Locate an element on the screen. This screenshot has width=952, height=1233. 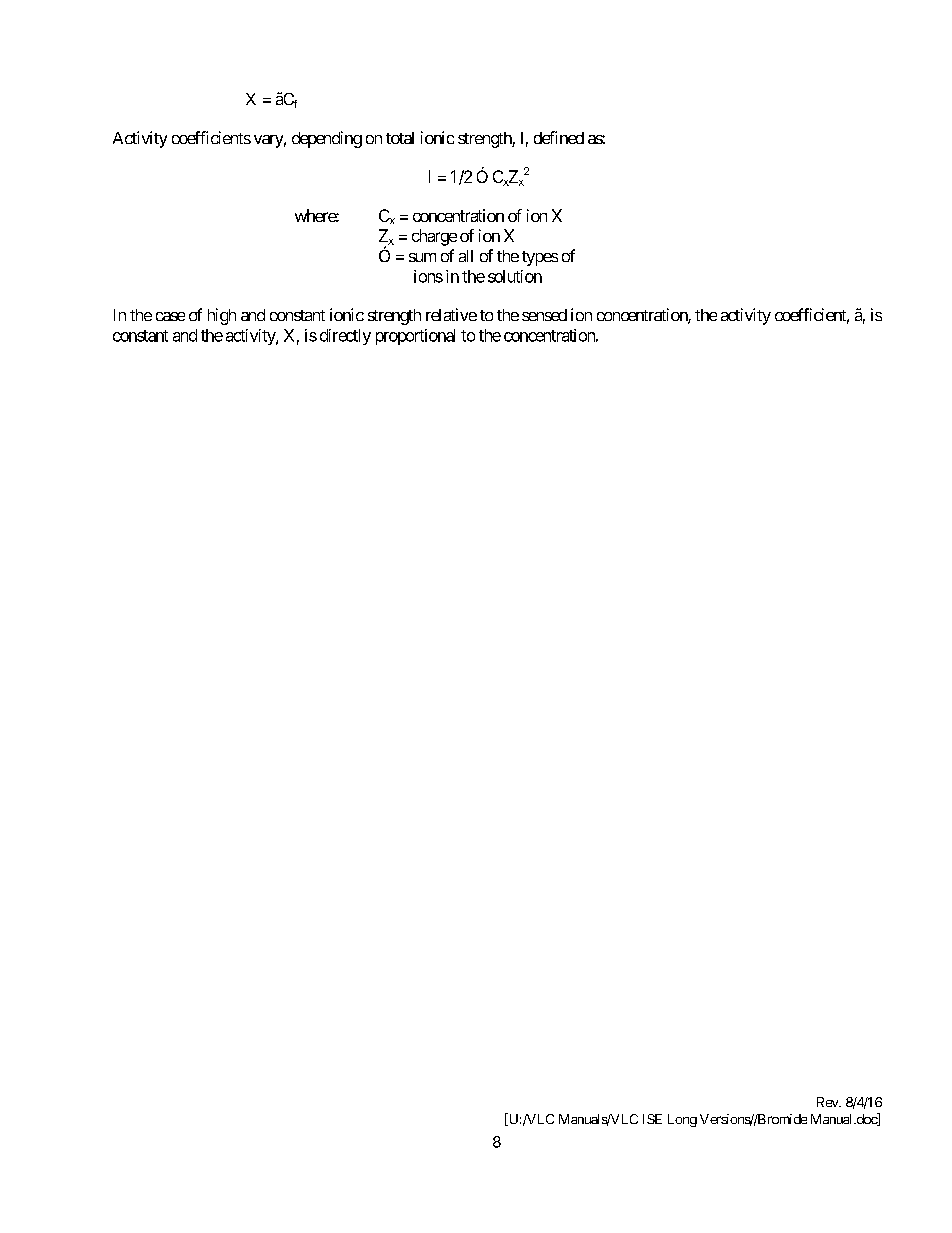
high is located at coordinates (222, 316).
